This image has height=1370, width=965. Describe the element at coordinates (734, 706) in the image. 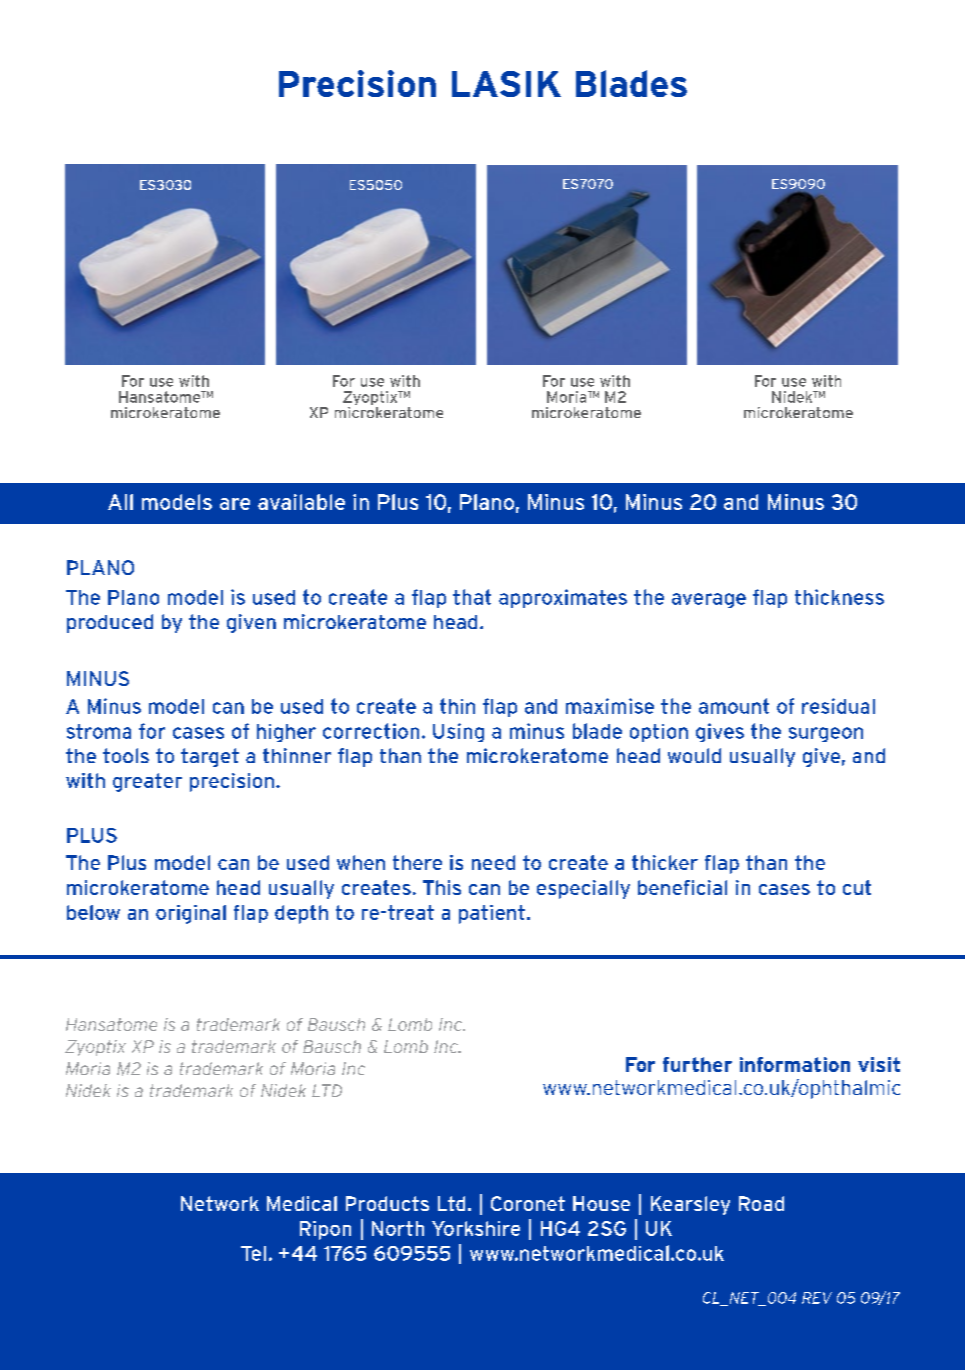

I see `amount` at that location.
